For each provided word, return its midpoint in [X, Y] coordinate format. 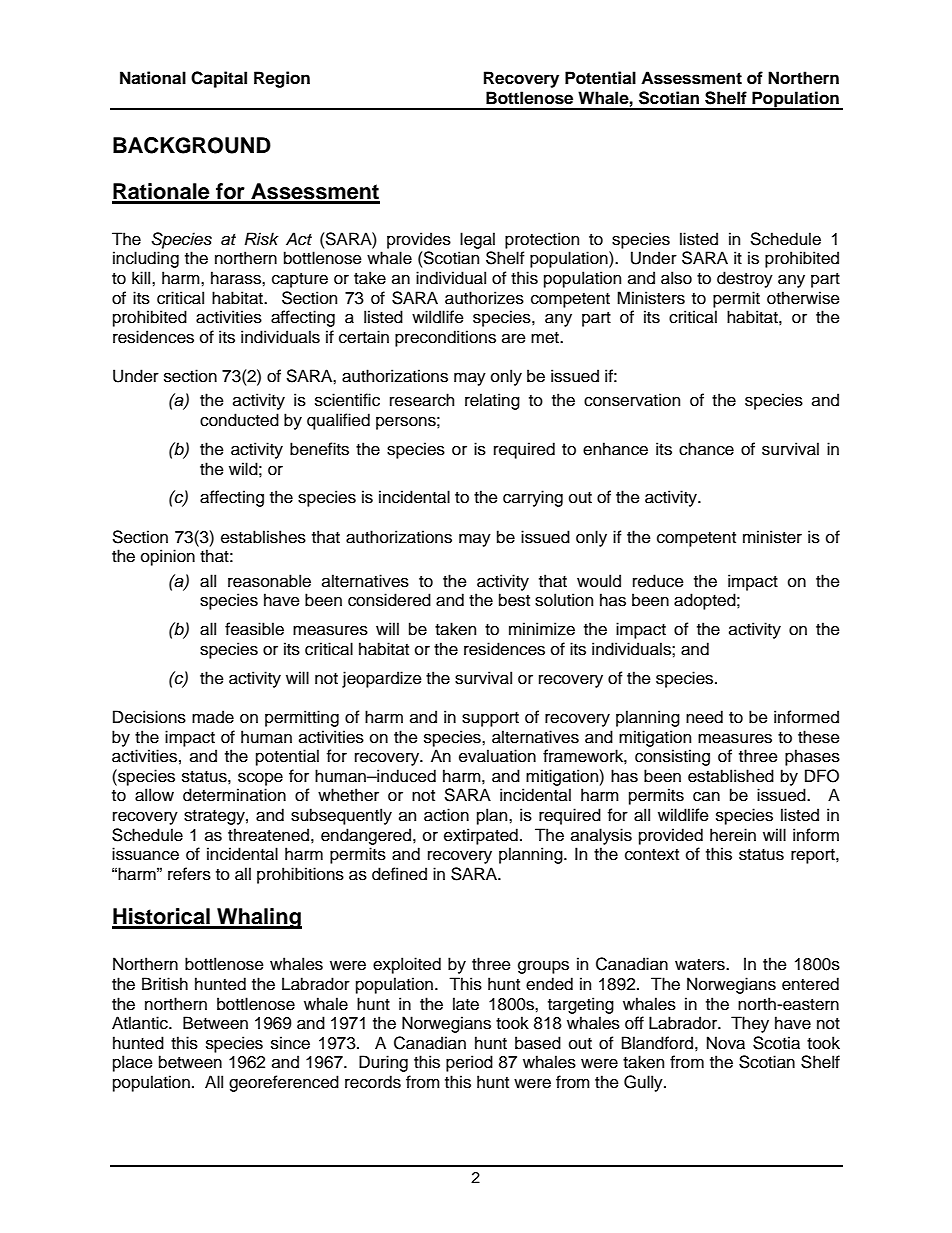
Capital [219, 79]
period [469, 1063]
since [290, 1043]
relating [492, 401]
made [213, 717]
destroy [745, 279]
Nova [726, 1043]
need [704, 717]
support [490, 719]
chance [706, 449]
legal [477, 240]
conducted [239, 420]
